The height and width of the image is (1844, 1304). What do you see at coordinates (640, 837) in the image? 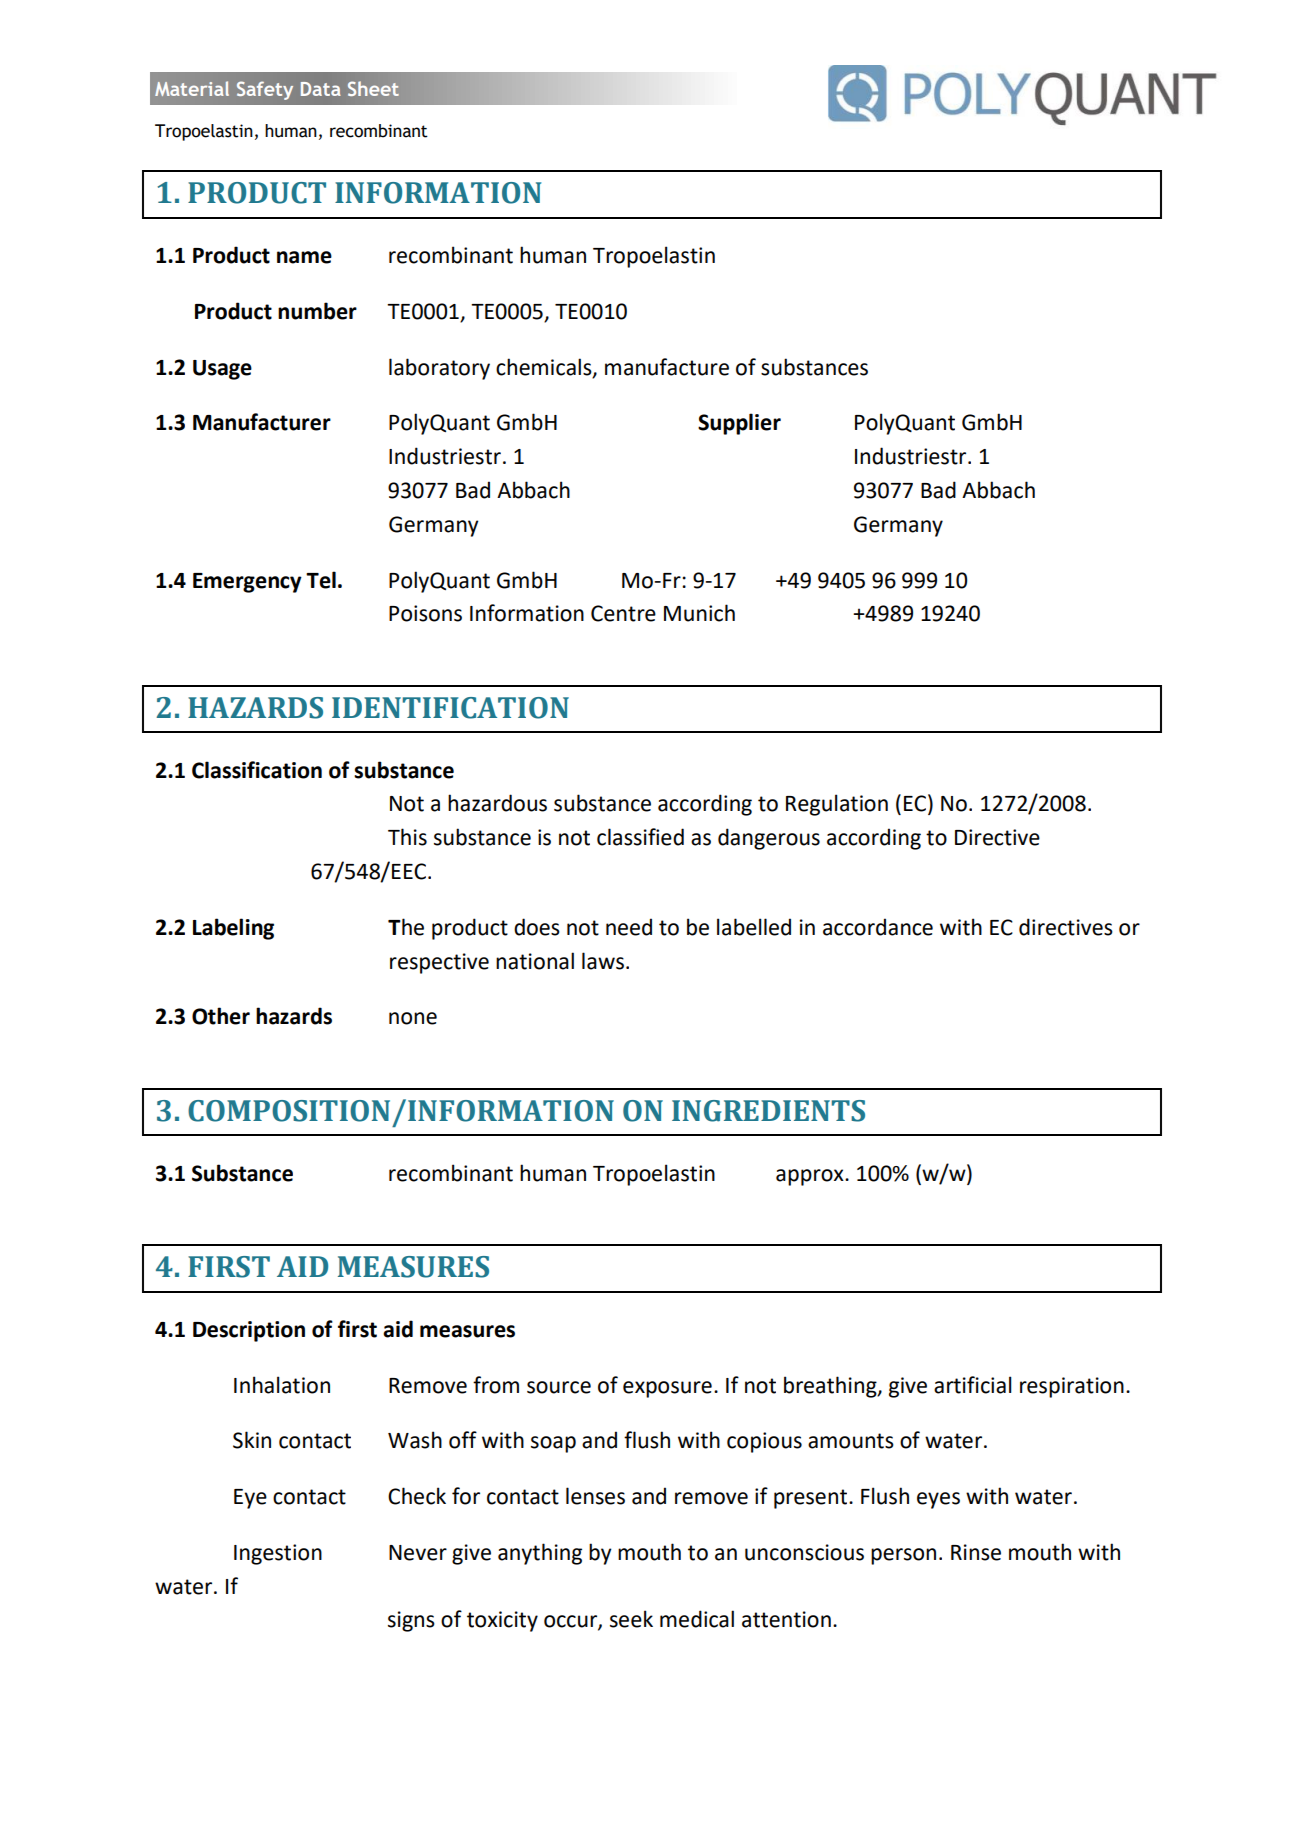
I see `classified` at bounding box center [640, 837].
